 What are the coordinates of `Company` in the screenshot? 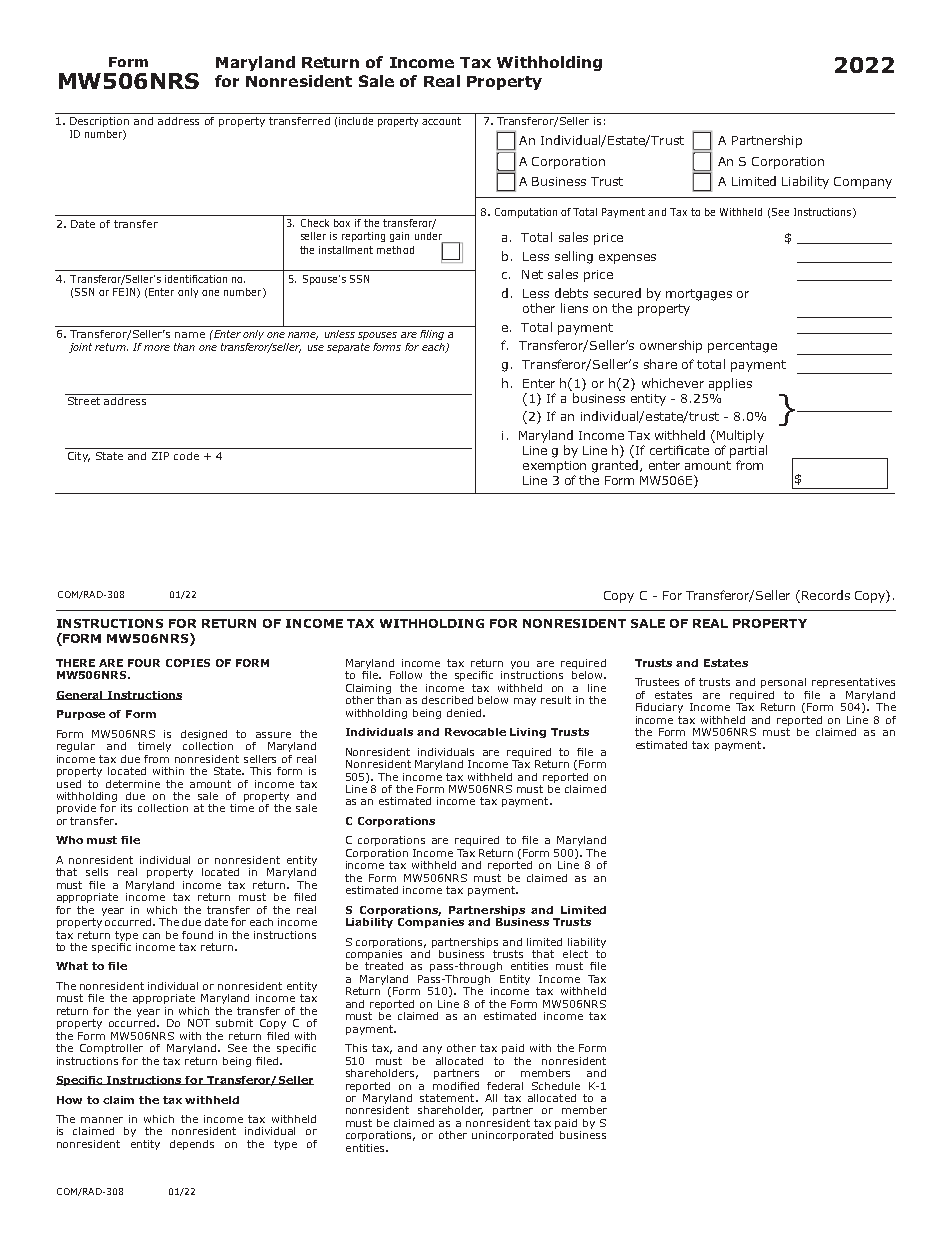 It's located at (863, 183).
